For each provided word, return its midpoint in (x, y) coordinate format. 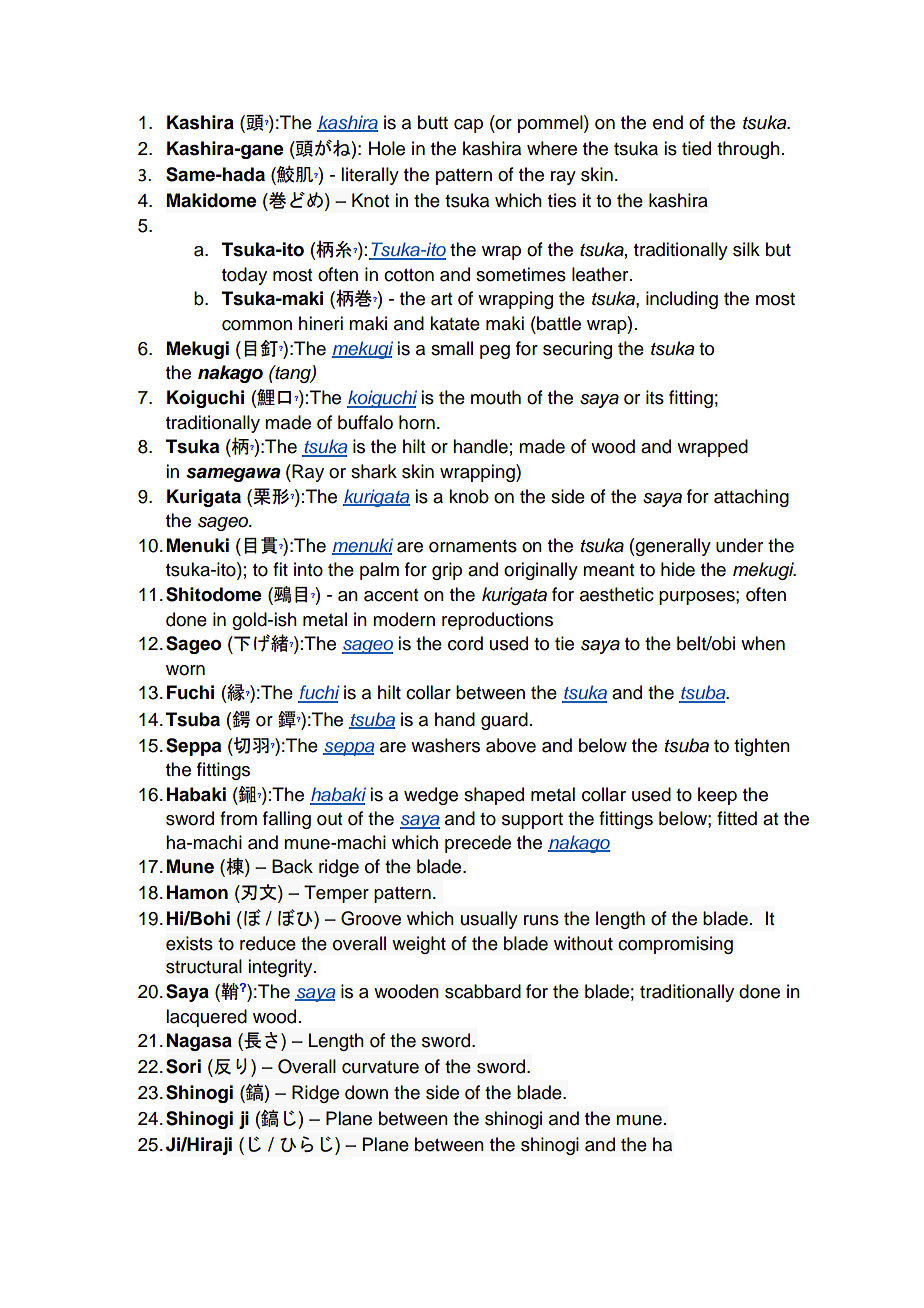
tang (293, 374)
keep (717, 796)
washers (445, 745)
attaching (751, 498)
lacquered (206, 1018)
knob (469, 496)
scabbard (483, 991)
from (238, 818)
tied (696, 148)
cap (468, 126)
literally (370, 176)
